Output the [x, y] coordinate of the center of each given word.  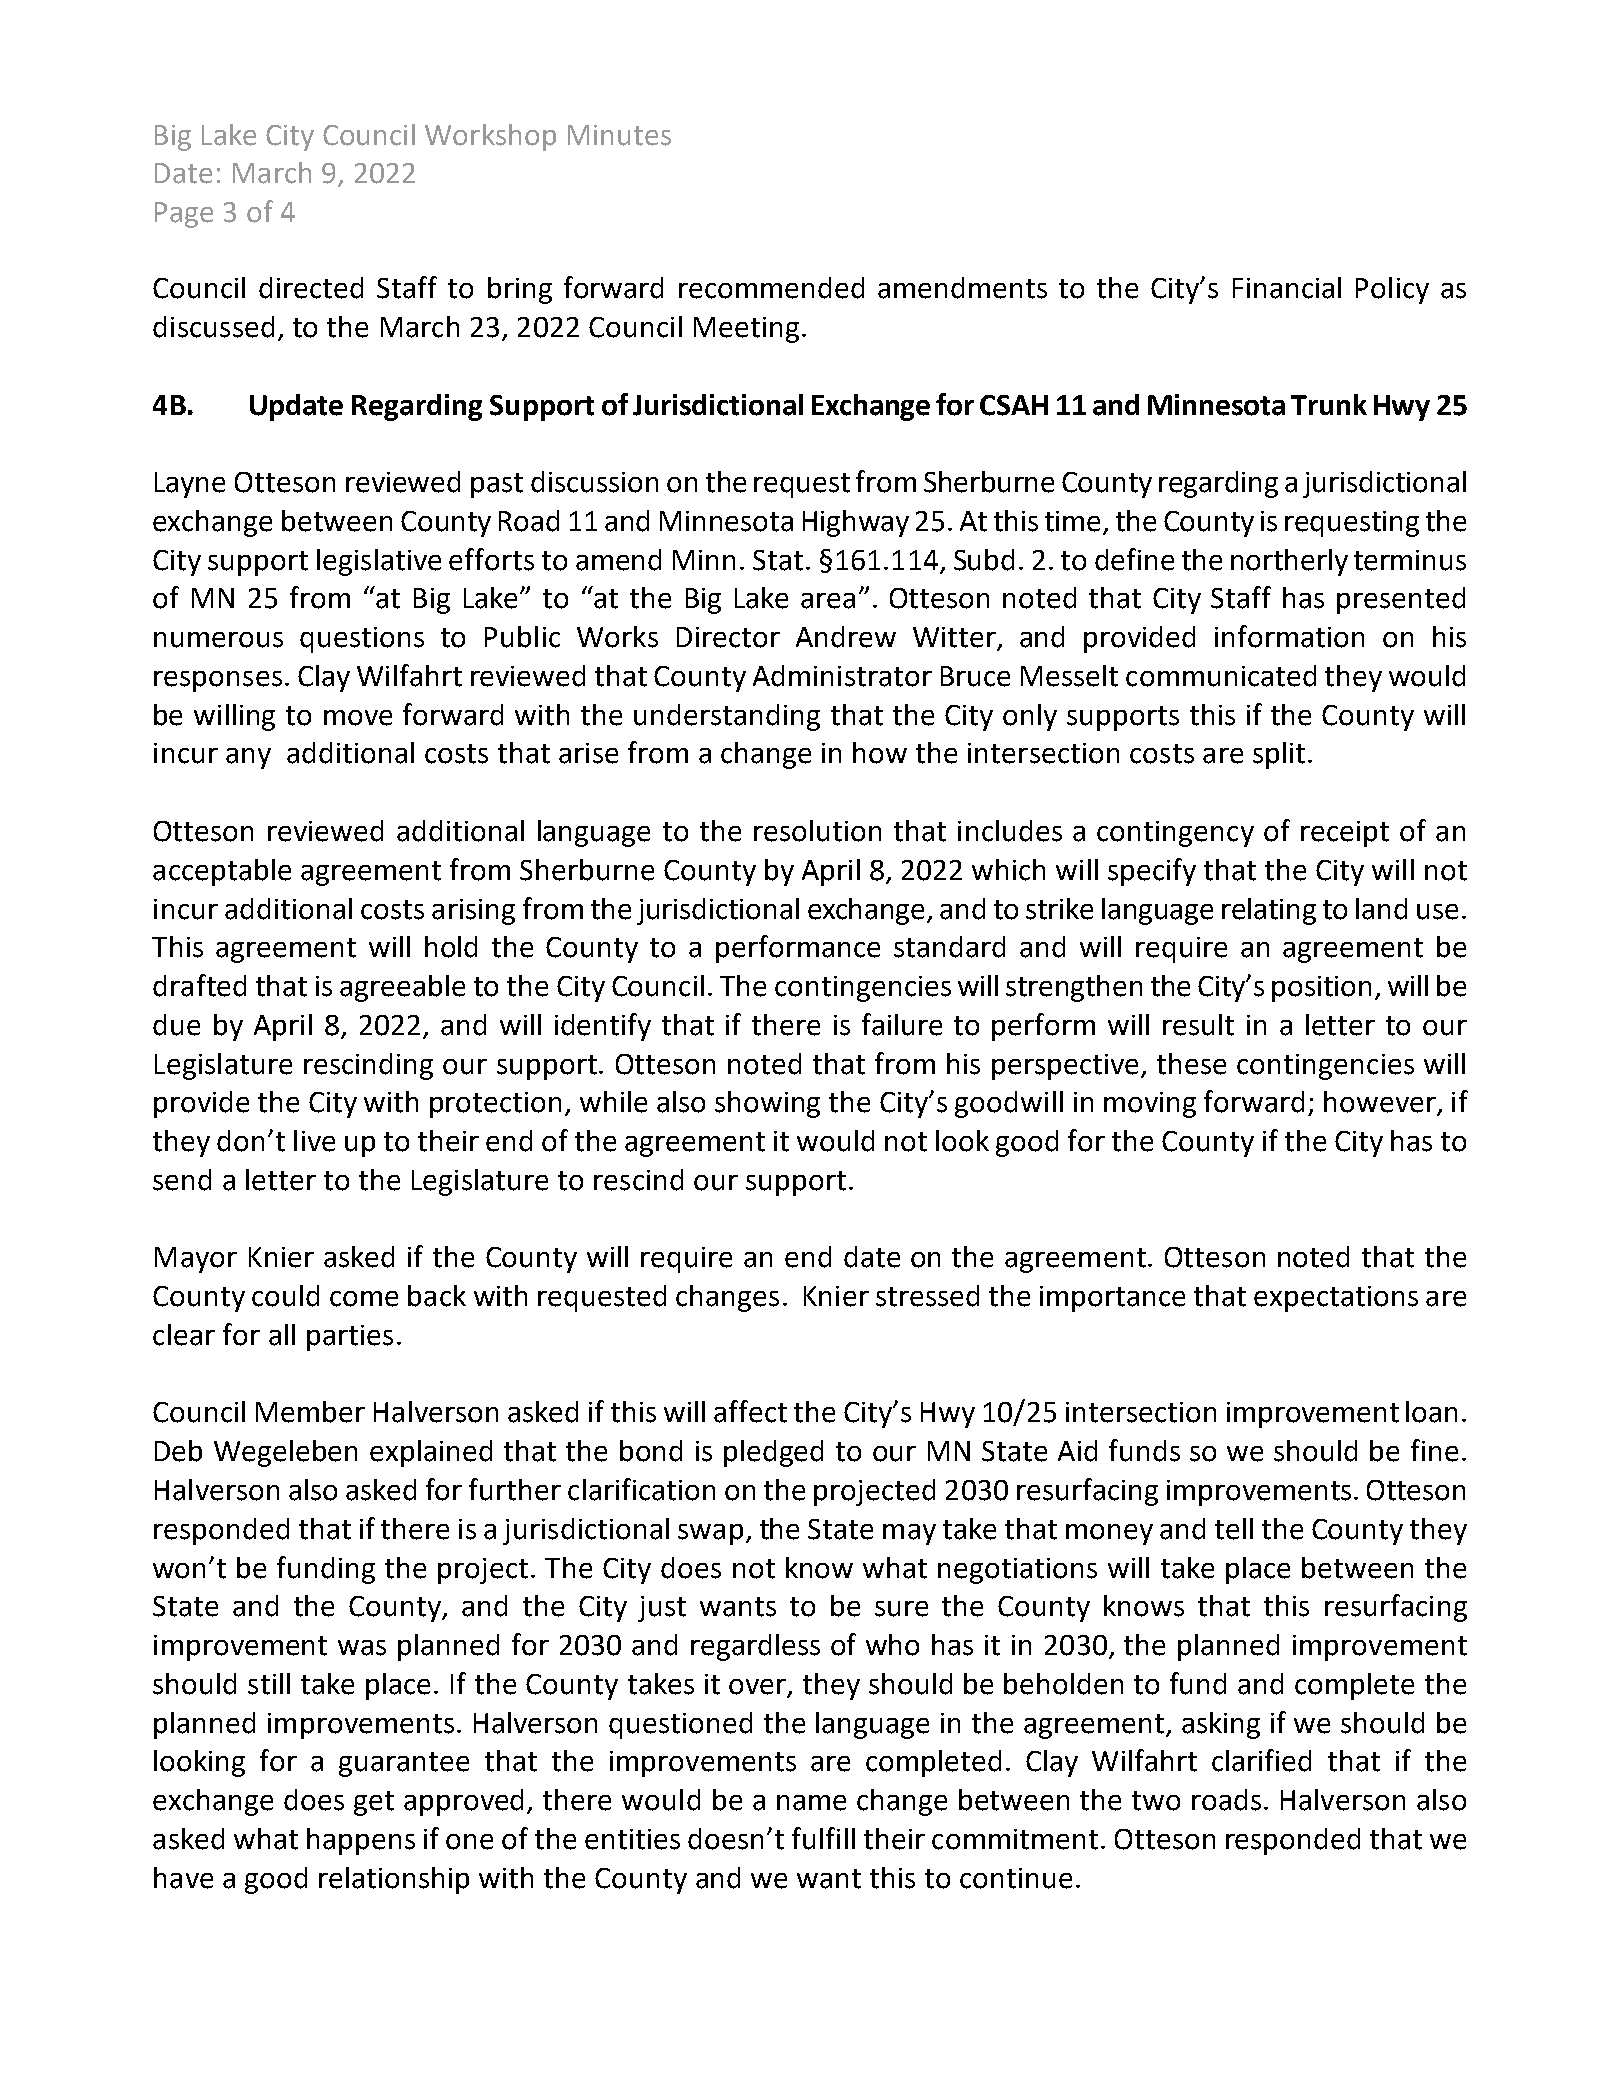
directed [311, 288]
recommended [771, 288]
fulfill [823, 1838]
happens [361, 1841]
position [1321, 989]
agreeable [402, 988]
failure [902, 1024]
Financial [1287, 288]
